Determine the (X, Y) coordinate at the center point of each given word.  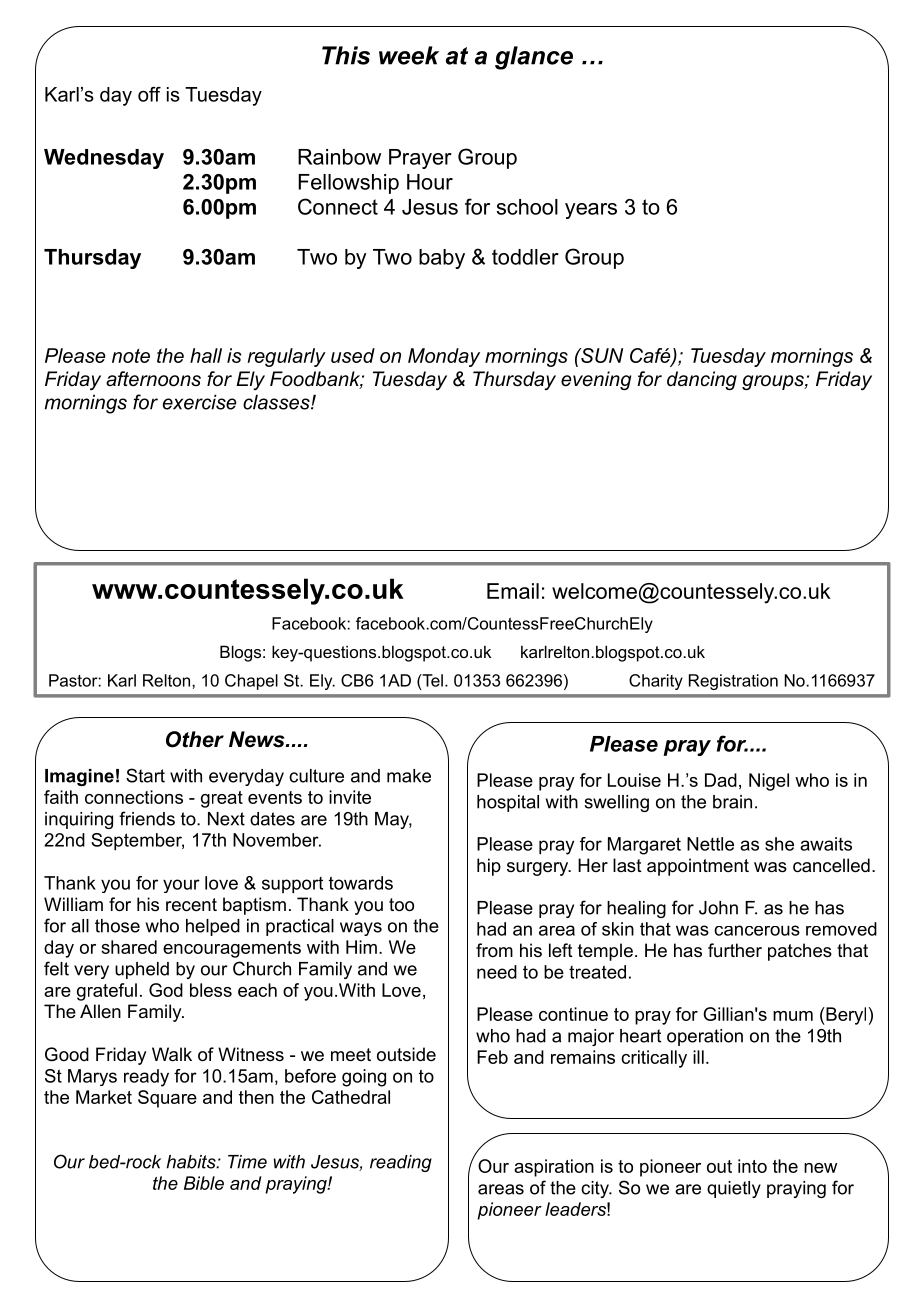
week (409, 55)
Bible (204, 1183)
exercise (199, 402)
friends (147, 818)
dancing (702, 380)
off (149, 94)
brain (732, 802)
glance (534, 58)
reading (401, 1163)
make (409, 776)
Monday (444, 357)
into (752, 1166)
